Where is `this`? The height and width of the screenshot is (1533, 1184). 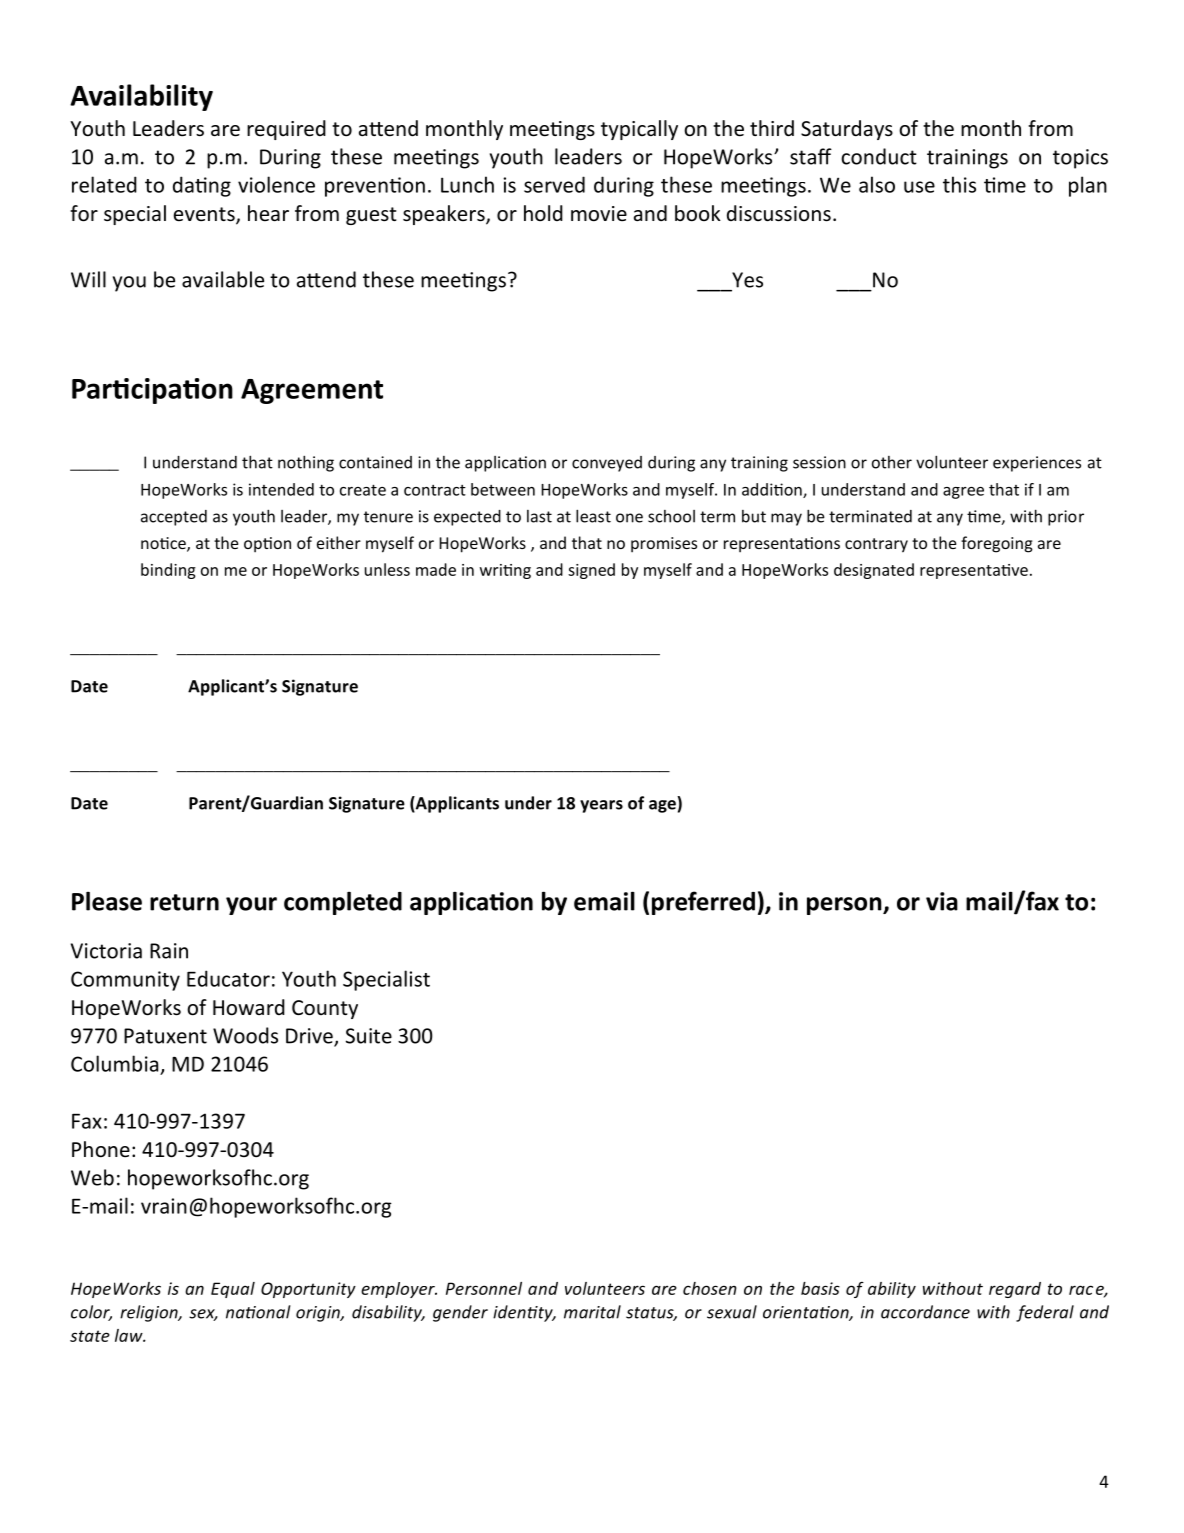
this is located at coordinates (959, 184).
